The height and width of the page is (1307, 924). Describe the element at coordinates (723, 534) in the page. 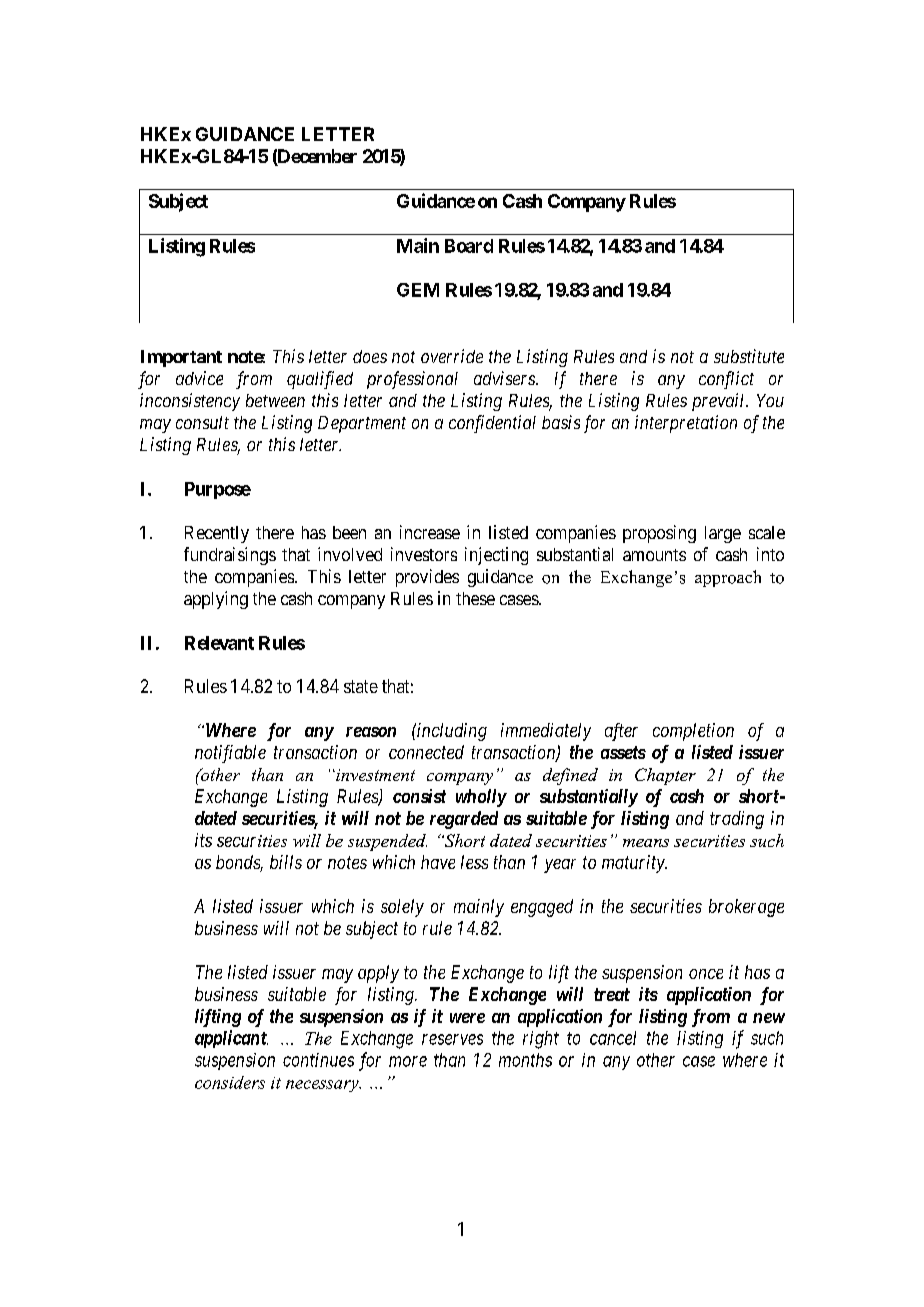

I see `large` at that location.
